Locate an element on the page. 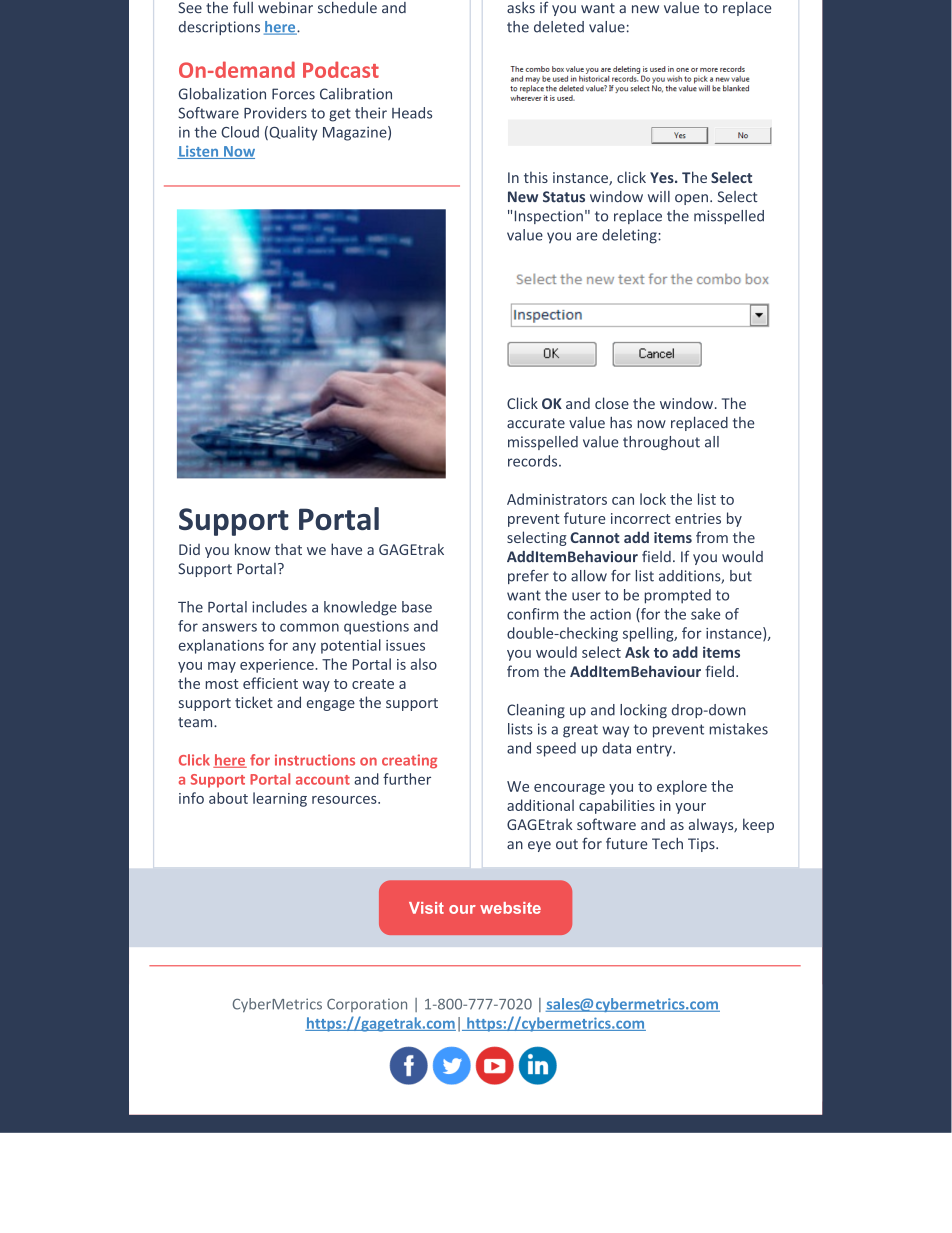  Corporation is located at coordinates (367, 1005).
